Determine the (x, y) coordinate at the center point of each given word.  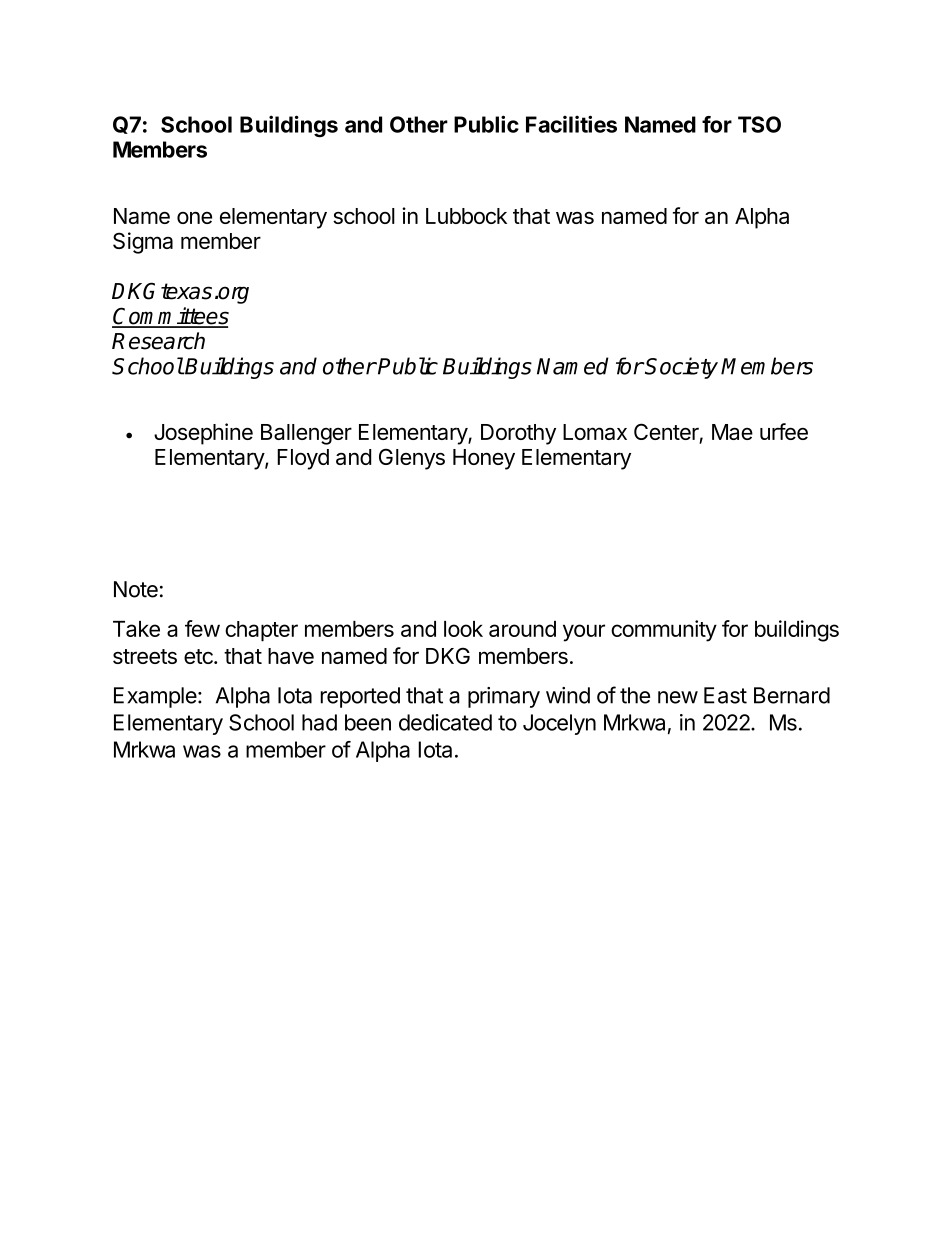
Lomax (595, 432)
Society (681, 368)
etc (199, 656)
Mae (732, 432)
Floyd (303, 459)
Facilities (571, 124)
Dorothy (518, 434)
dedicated (445, 722)
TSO (759, 124)
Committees (170, 317)
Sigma (143, 243)
